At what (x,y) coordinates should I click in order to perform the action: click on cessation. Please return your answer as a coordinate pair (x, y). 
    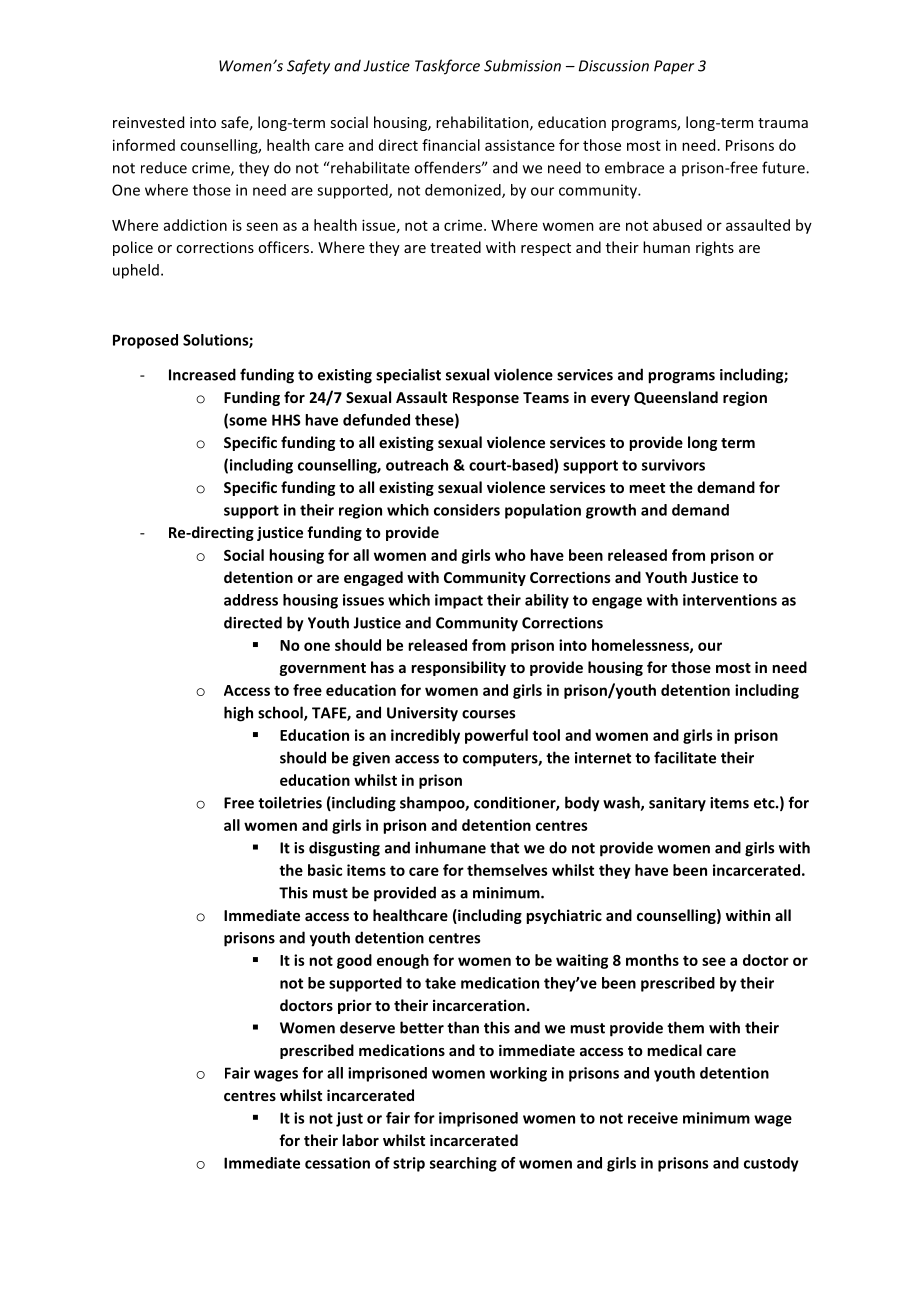
    Looking at the image, I should click on (337, 1163).
